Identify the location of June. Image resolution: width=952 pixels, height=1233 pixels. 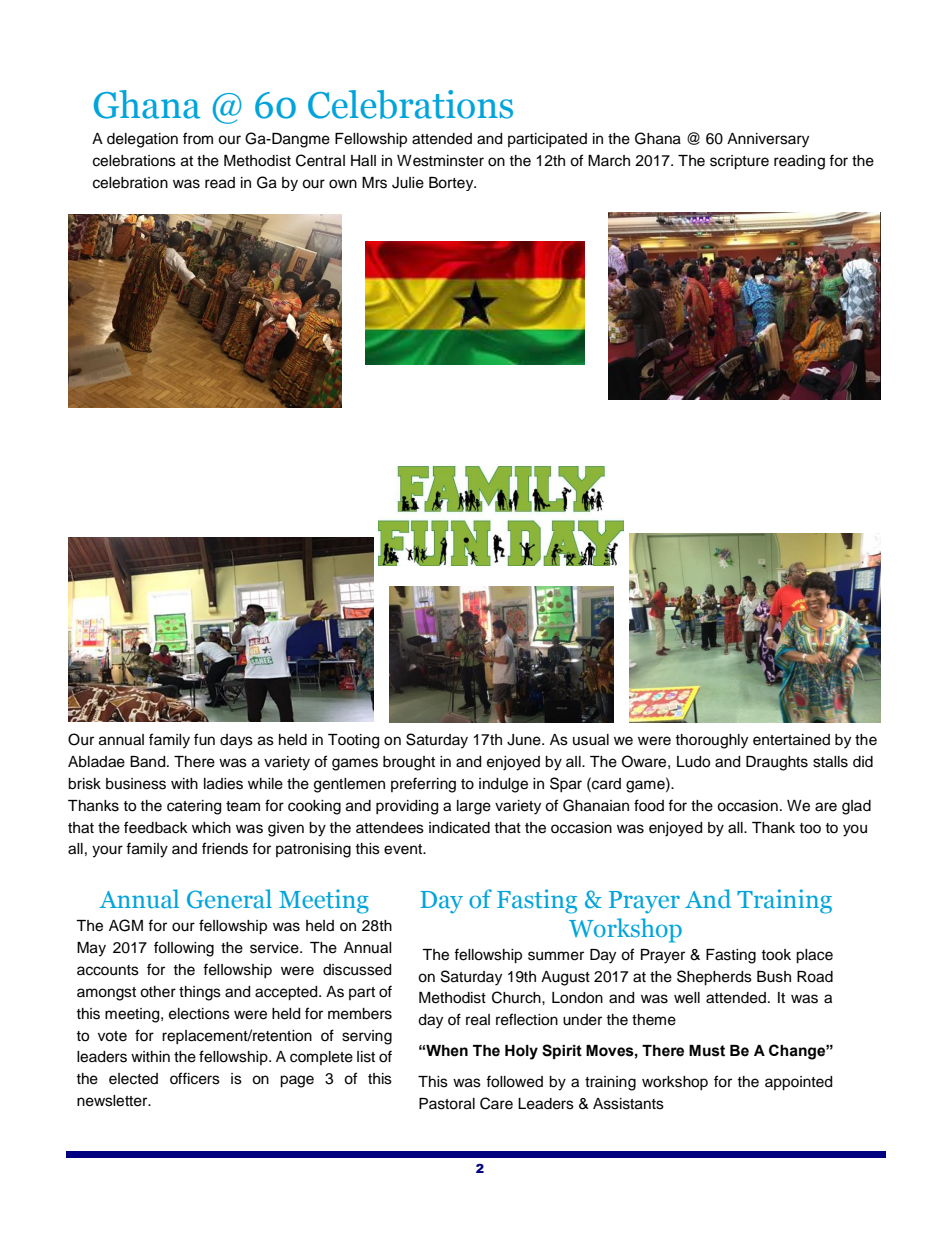
(525, 740).
